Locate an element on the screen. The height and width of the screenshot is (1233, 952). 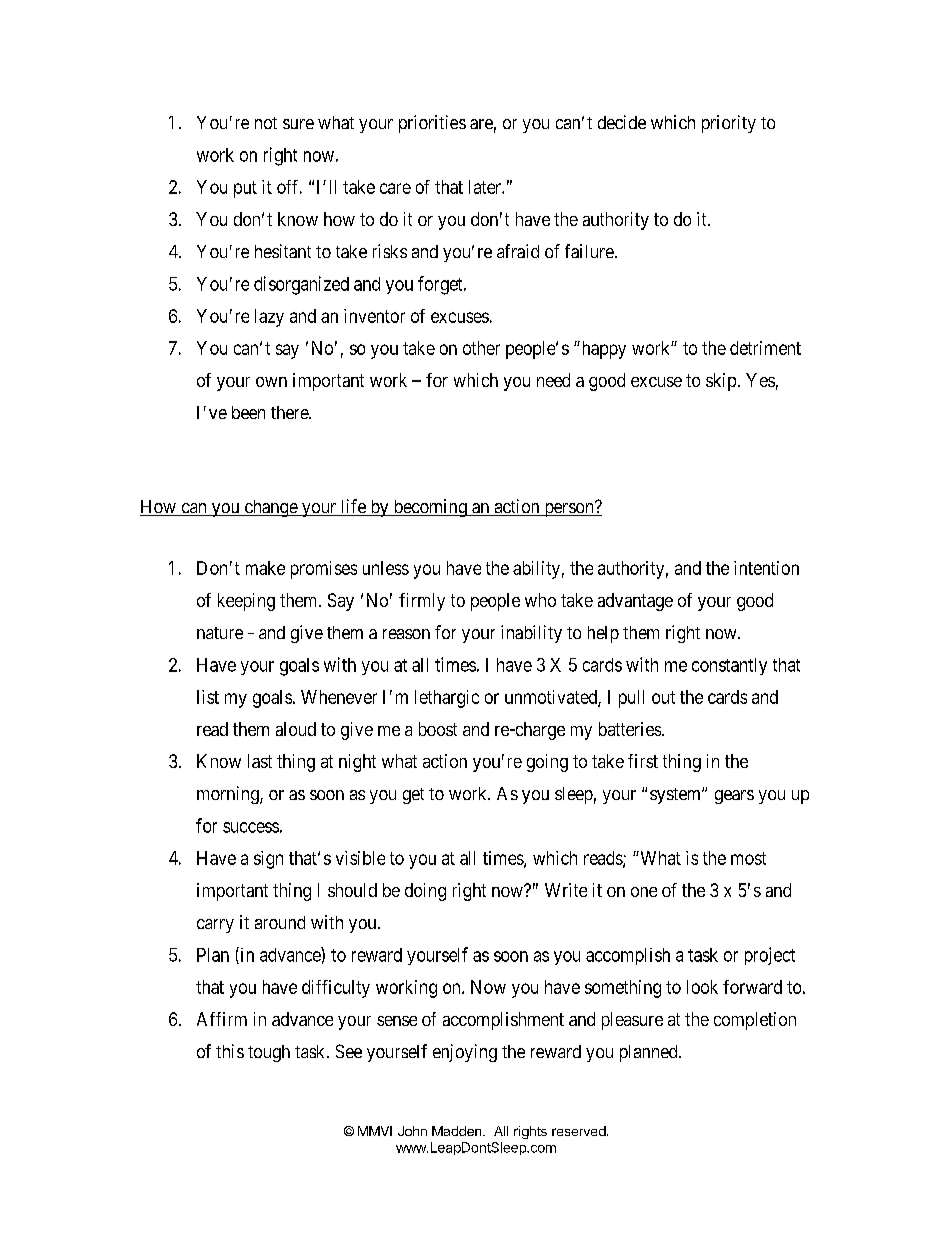
tough is located at coordinates (269, 1053).
